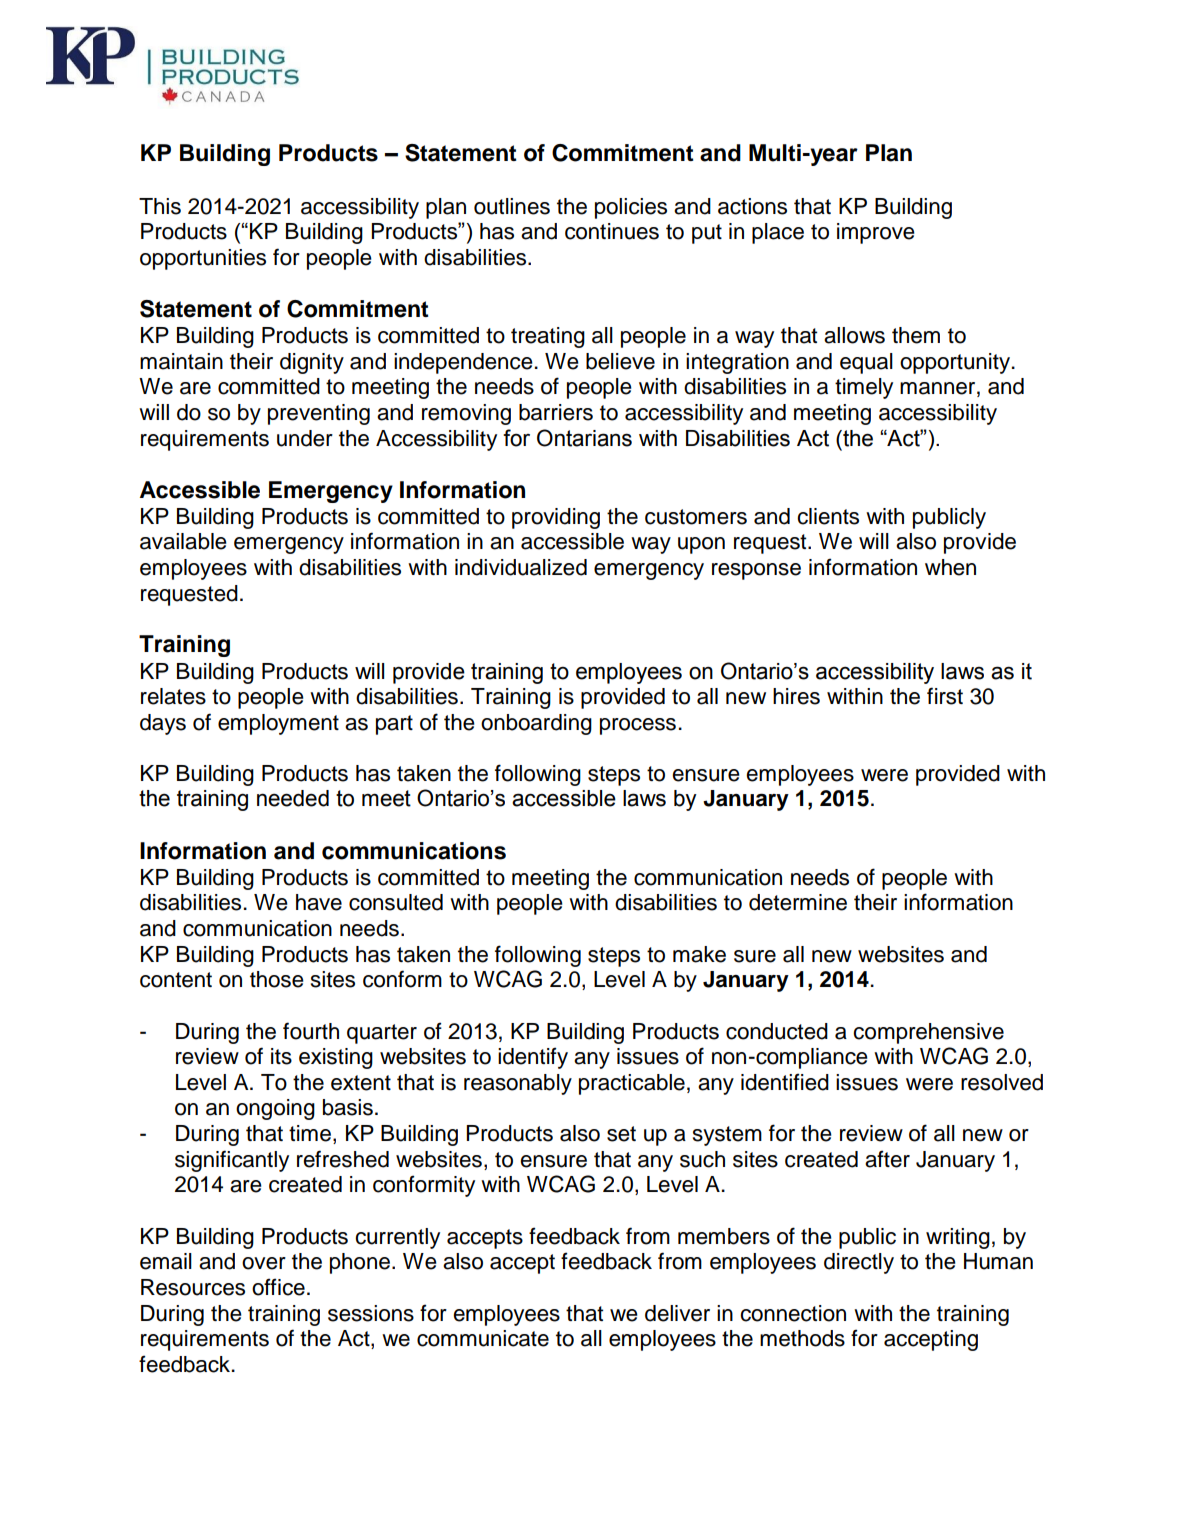 This page has width=1186, height=1535. What do you see at coordinates (612, 231) in the page?
I see `continues` at bounding box center [612, 231].
